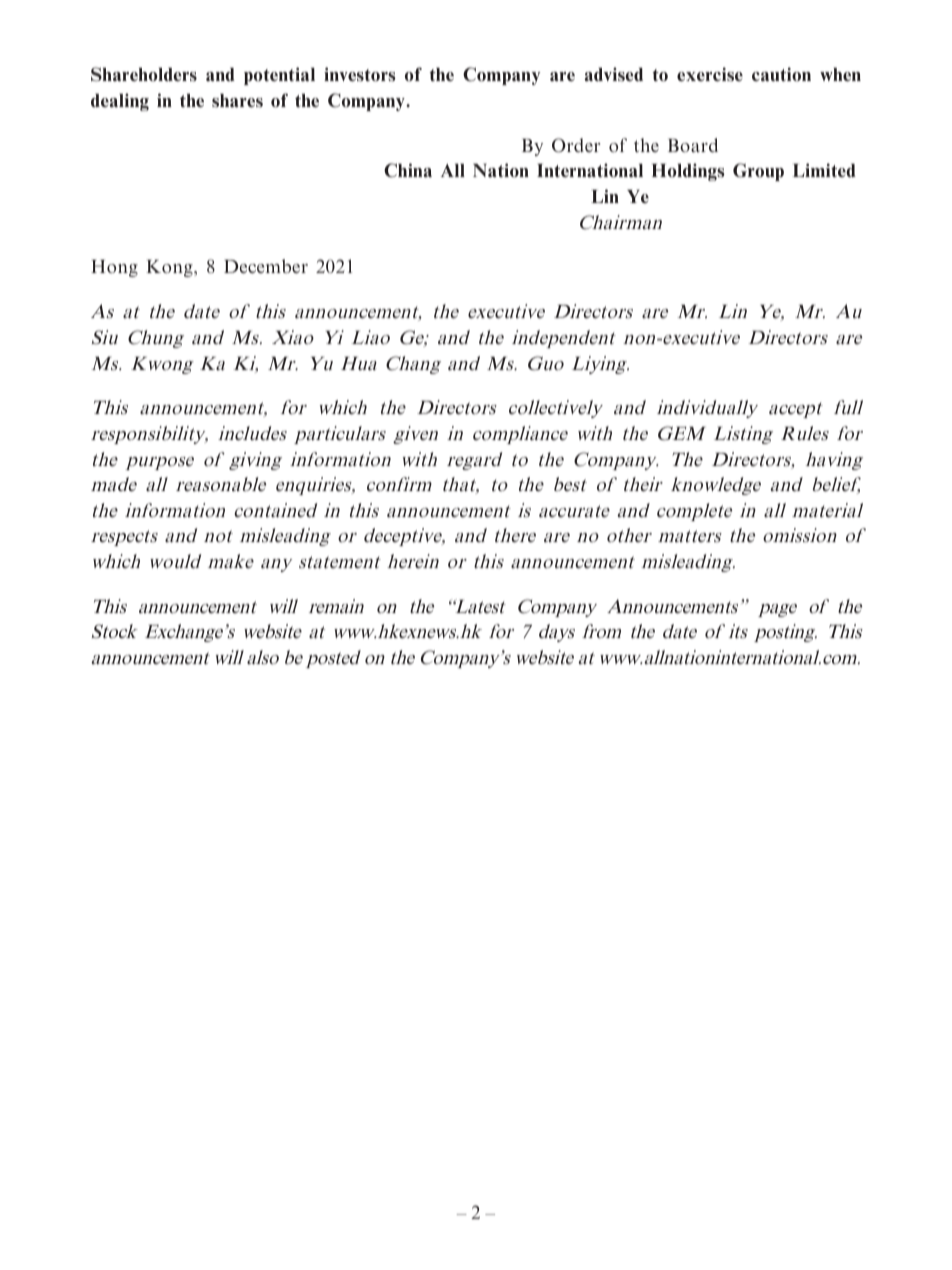  What do you see at coordinates (144, 74) in the screenshot?
I see `Shareholders` at bounding box center [144, 74].
